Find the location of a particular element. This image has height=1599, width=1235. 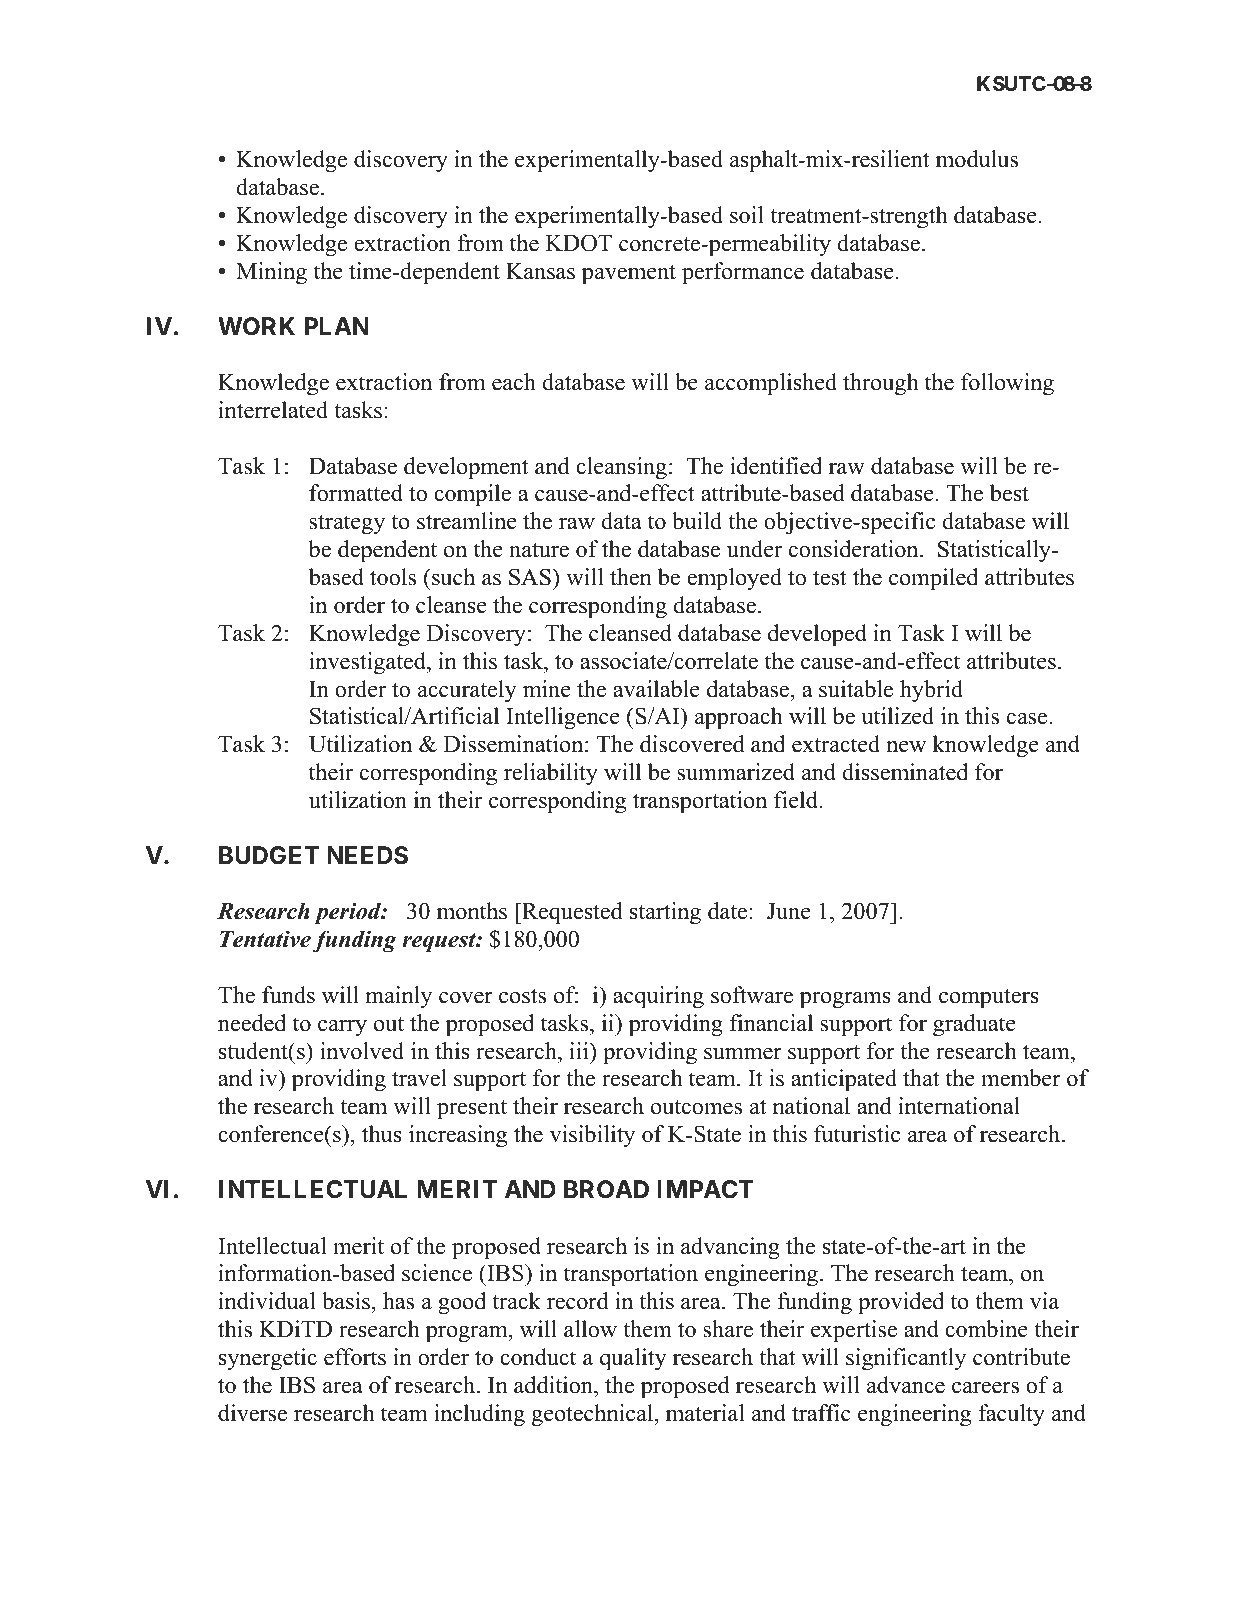

pavement is located at coordinates (629, 274).
